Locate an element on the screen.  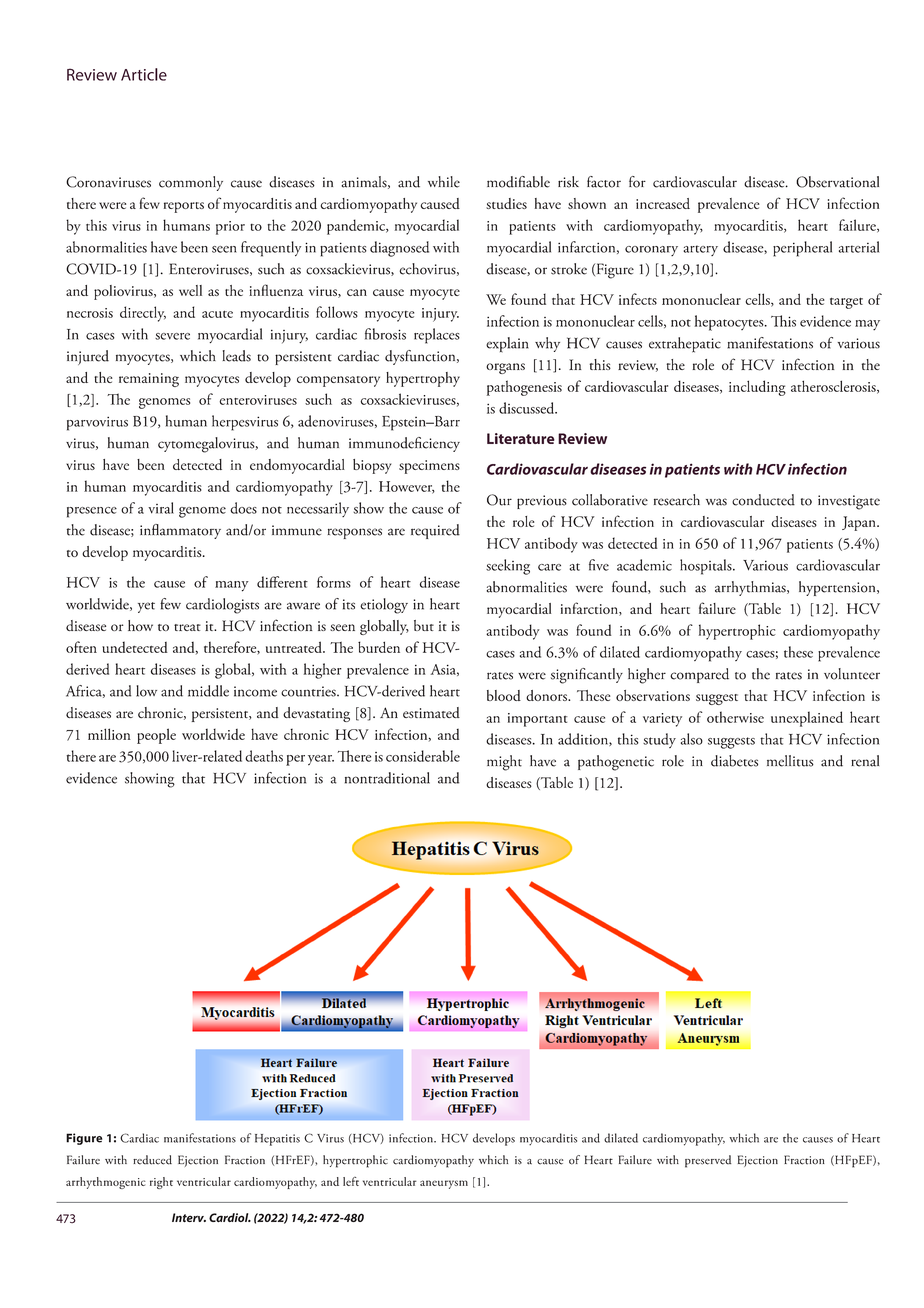
reduced is located at coordinates (152, 1160).
